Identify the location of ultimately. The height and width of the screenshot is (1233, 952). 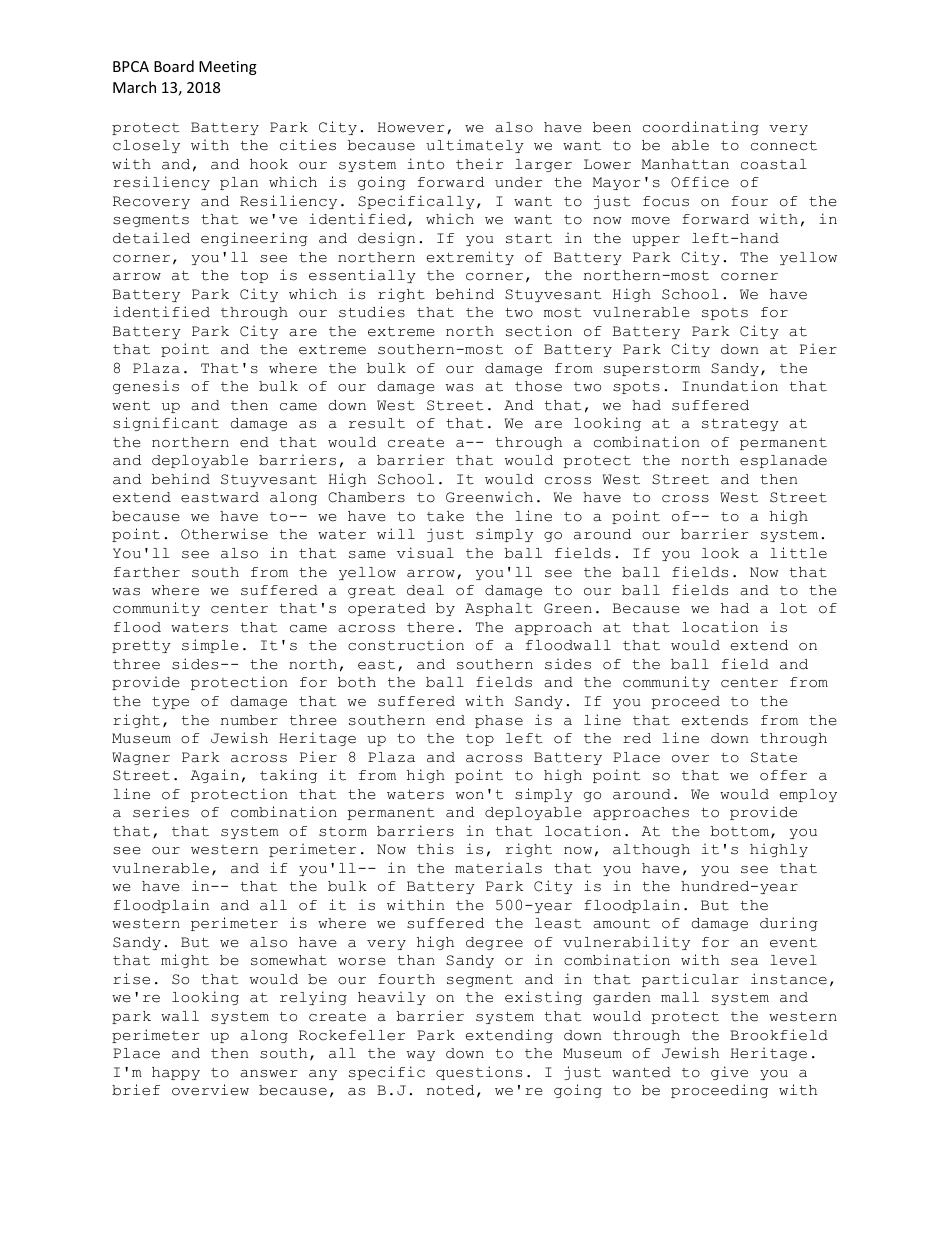
(475, 146).
